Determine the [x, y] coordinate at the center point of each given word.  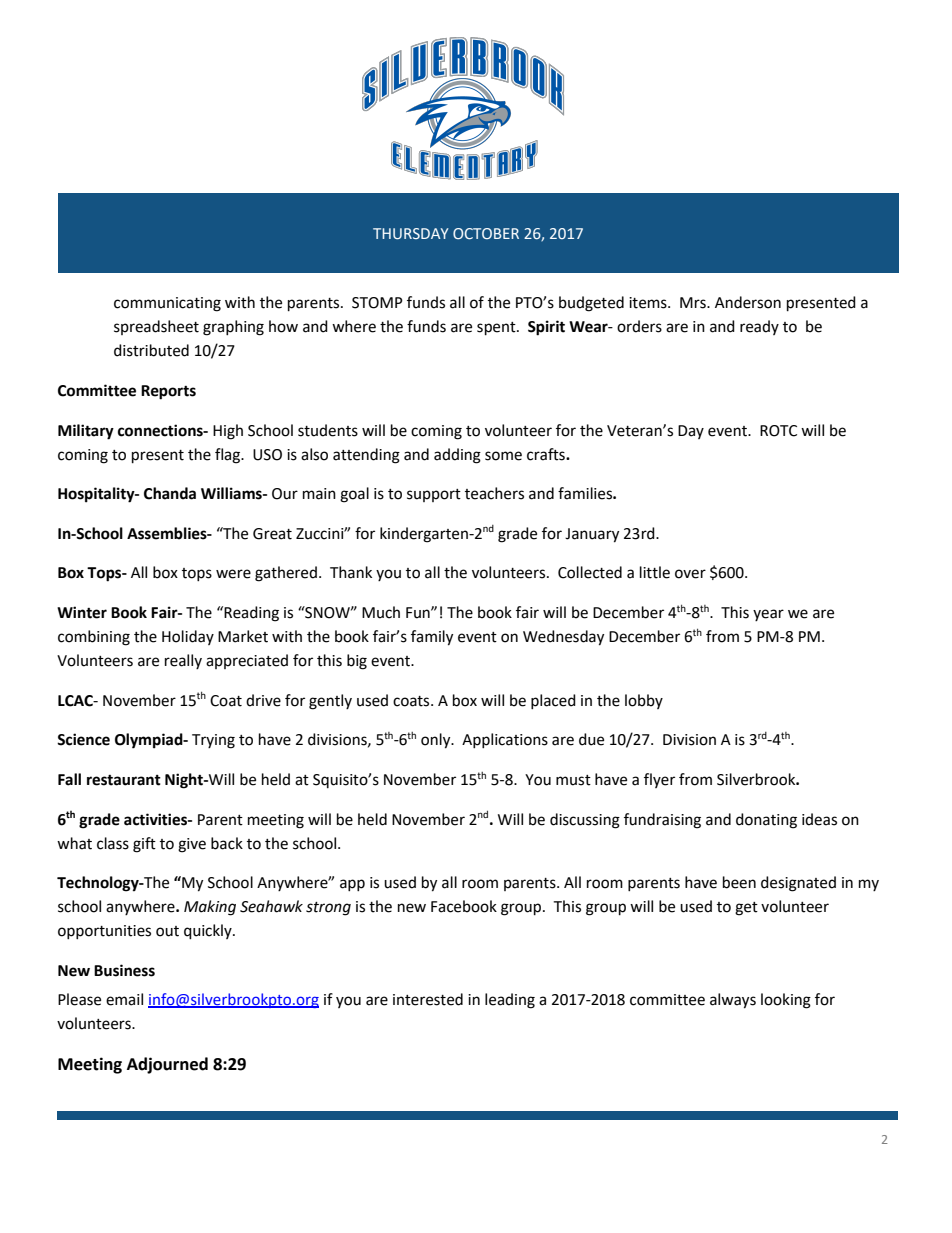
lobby [644, 701]
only [437, 741]
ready [759, 327]
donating [766, 821]
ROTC [778, 431]
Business [124, 970]
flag [229, 456]
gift [144, 845]
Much [381, 612]
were [233, 574]
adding [457, 456]
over [690, 574]
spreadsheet [156, 327]
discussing [585, 821]
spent [497, 329]
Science [83, 739]
